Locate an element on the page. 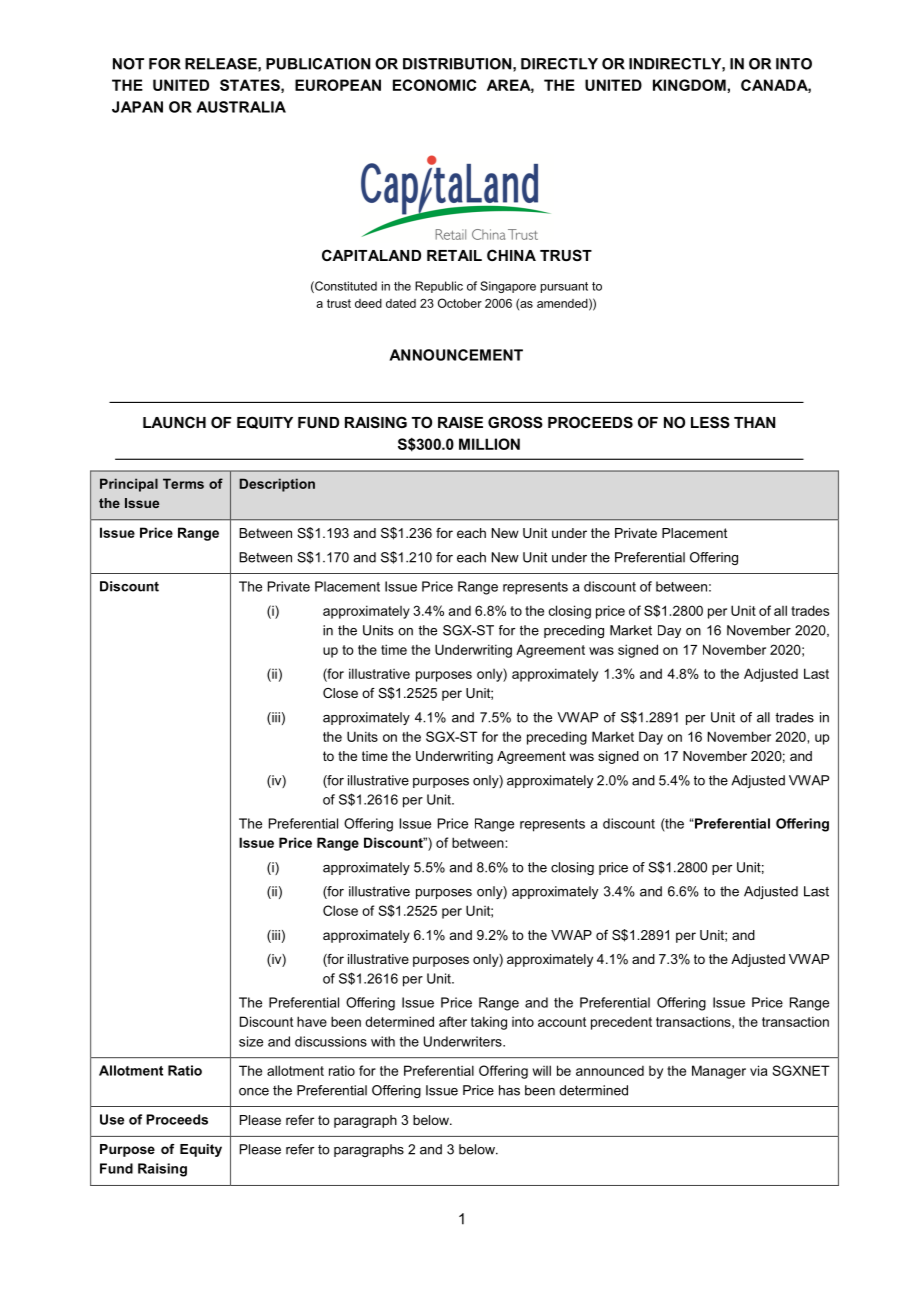 This image has width=924, height=1308. ECONOMIC is located at coordinates (434, 85).
